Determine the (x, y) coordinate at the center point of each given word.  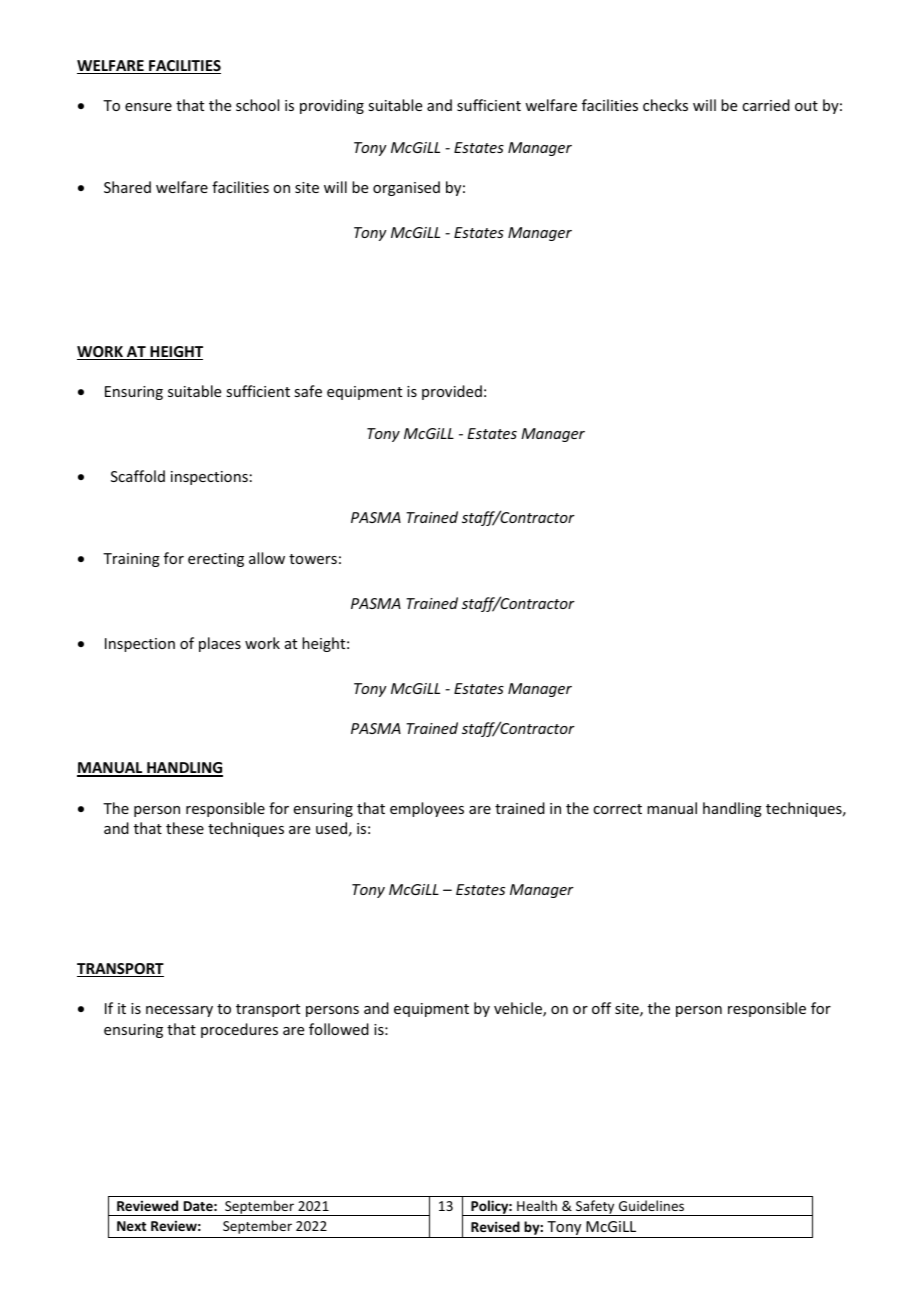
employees (427, 809)
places (220, 644)
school (257, 105)
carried (766, 105)
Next (131, 1226)
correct (617, 809)
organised (406, 188)
